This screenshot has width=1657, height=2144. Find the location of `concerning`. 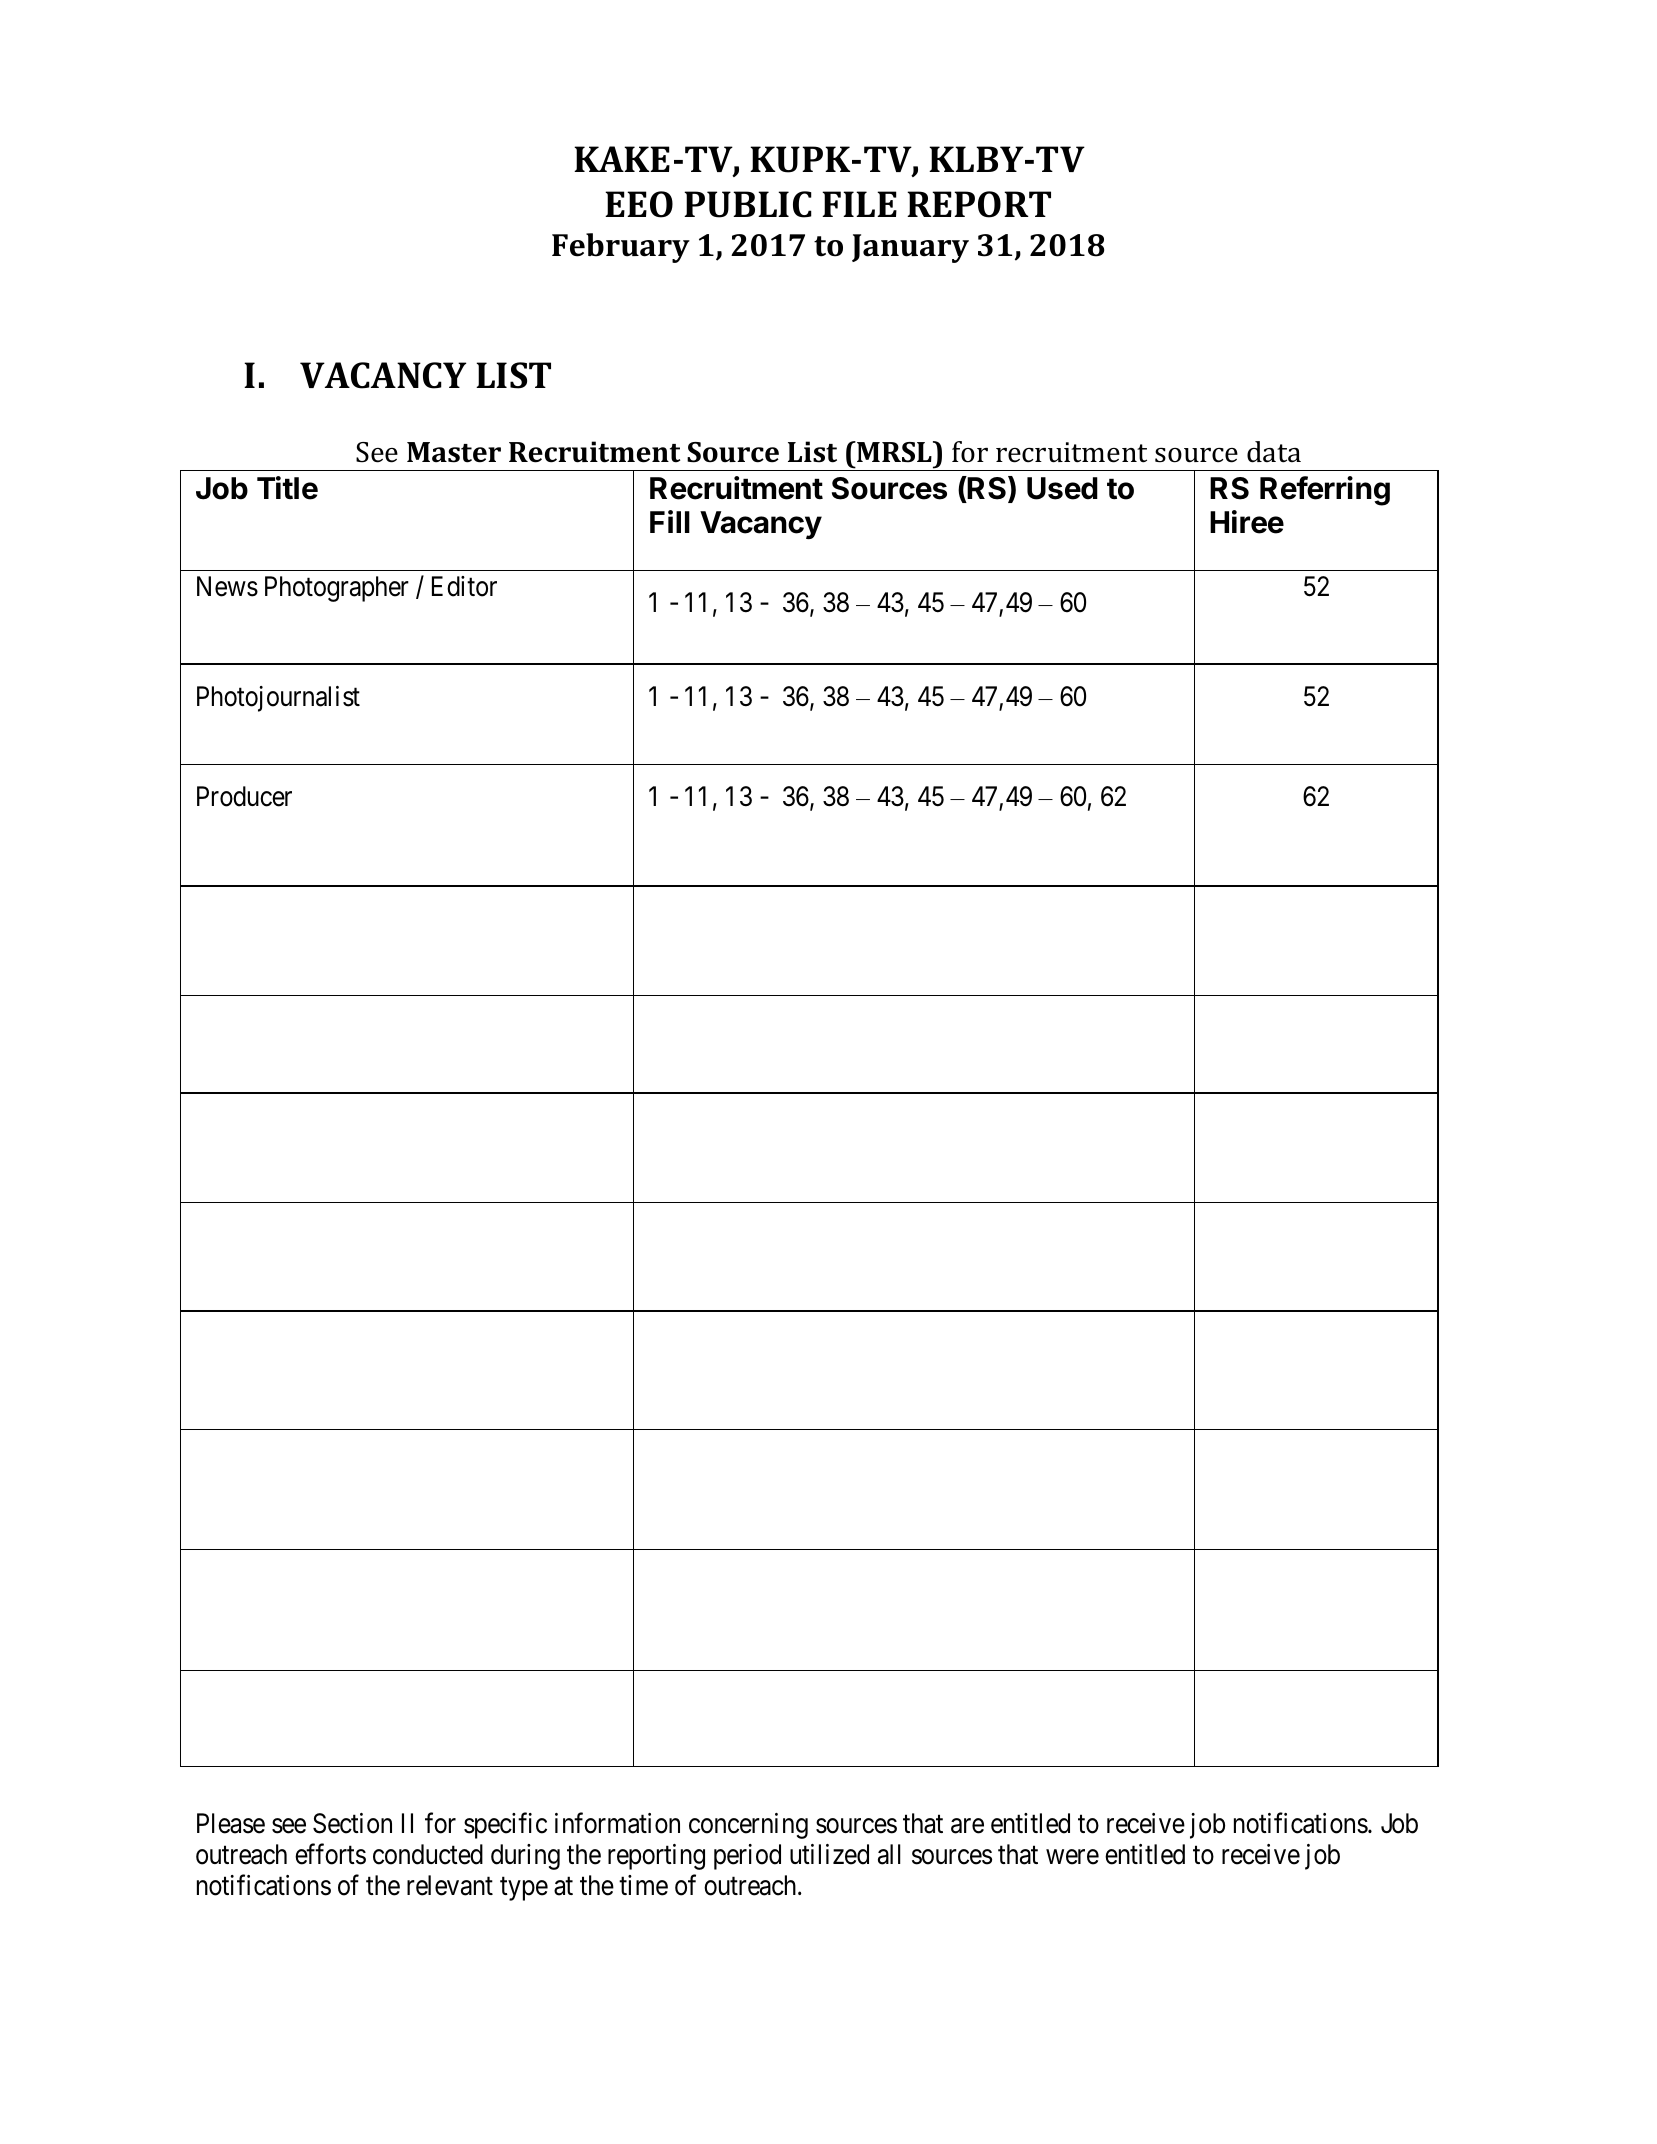

concerning is located at coordinates (748, 1826).
